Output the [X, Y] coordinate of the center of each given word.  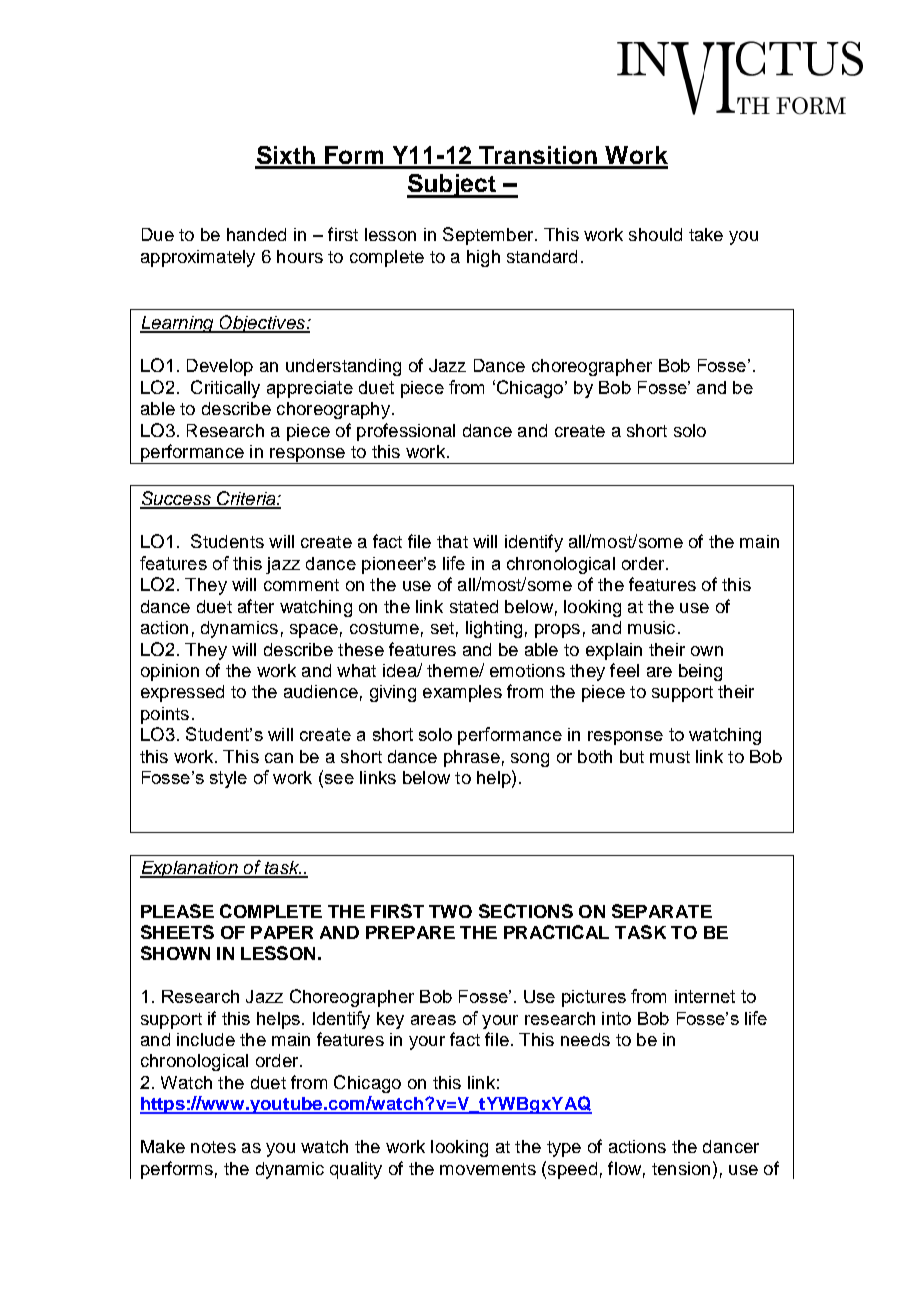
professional [406, 432]
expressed [182, 693]
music [651, 627]
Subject [452, 186]
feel [624, 670]
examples [462, 693]
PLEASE [177, 911]
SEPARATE [662, 911]
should [655, 234]
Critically [225, 389]
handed [256, 234]
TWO [450, 911]
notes [213, 1147]
